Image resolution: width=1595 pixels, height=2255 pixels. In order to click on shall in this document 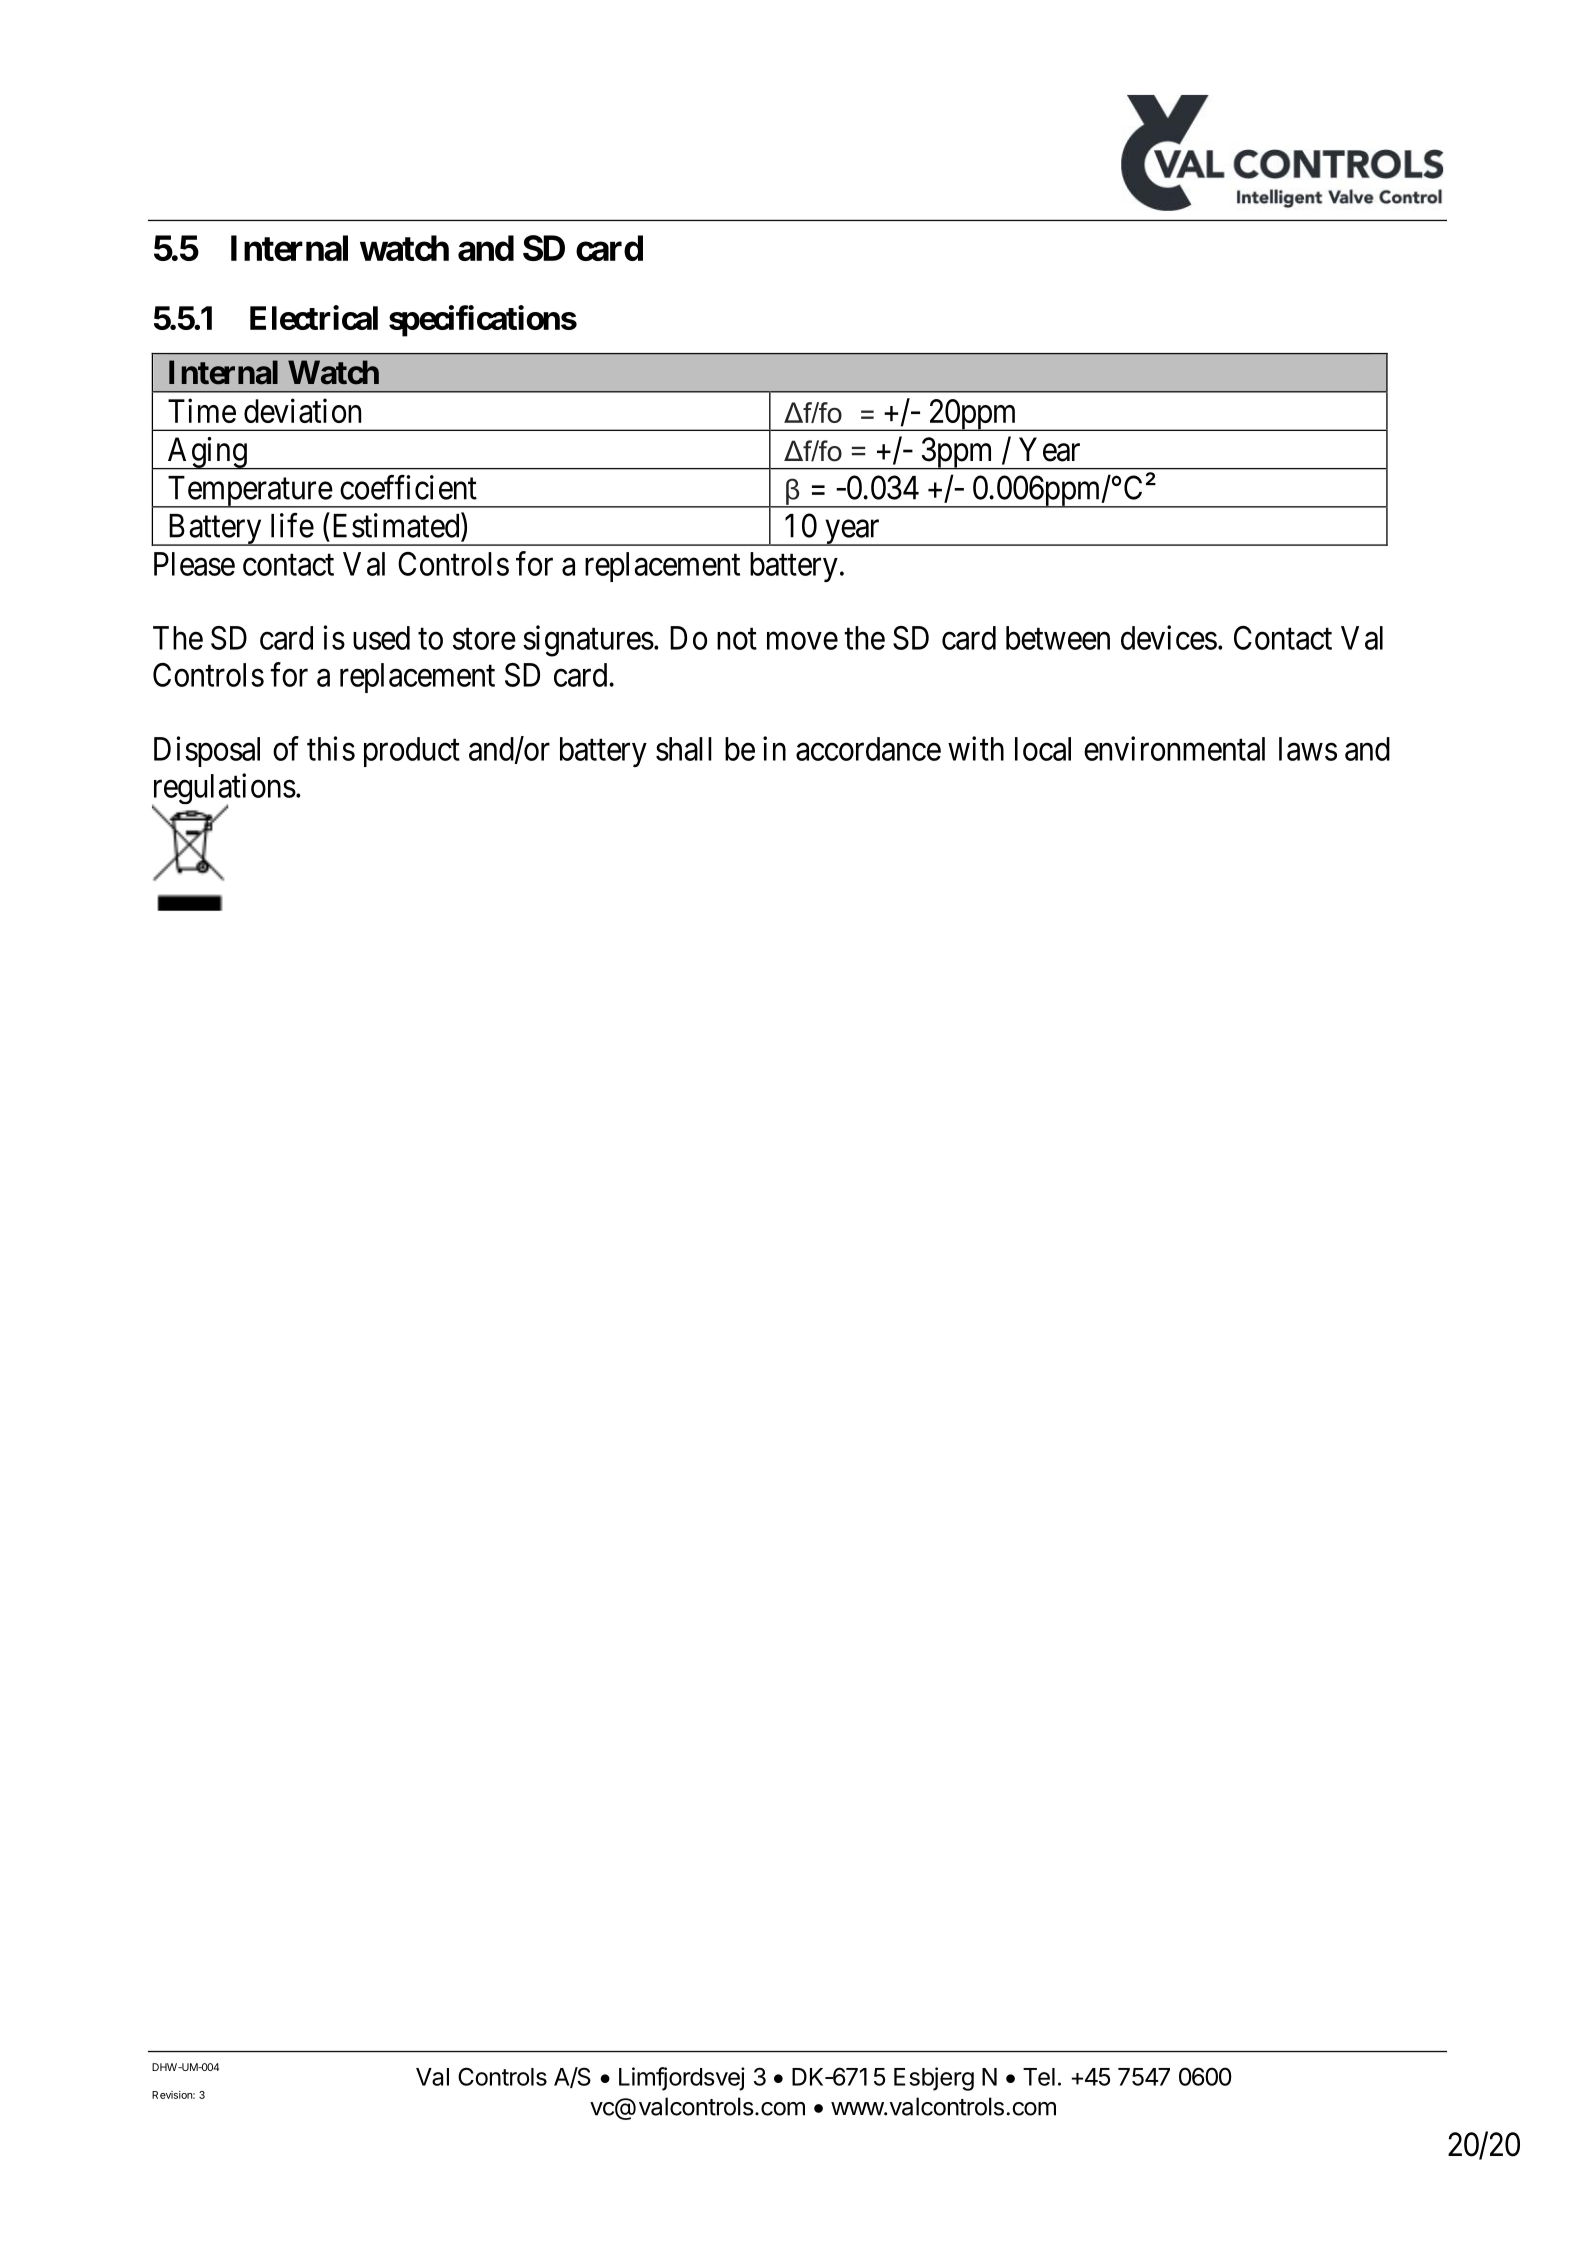, I will do `click(684, 749)`.
